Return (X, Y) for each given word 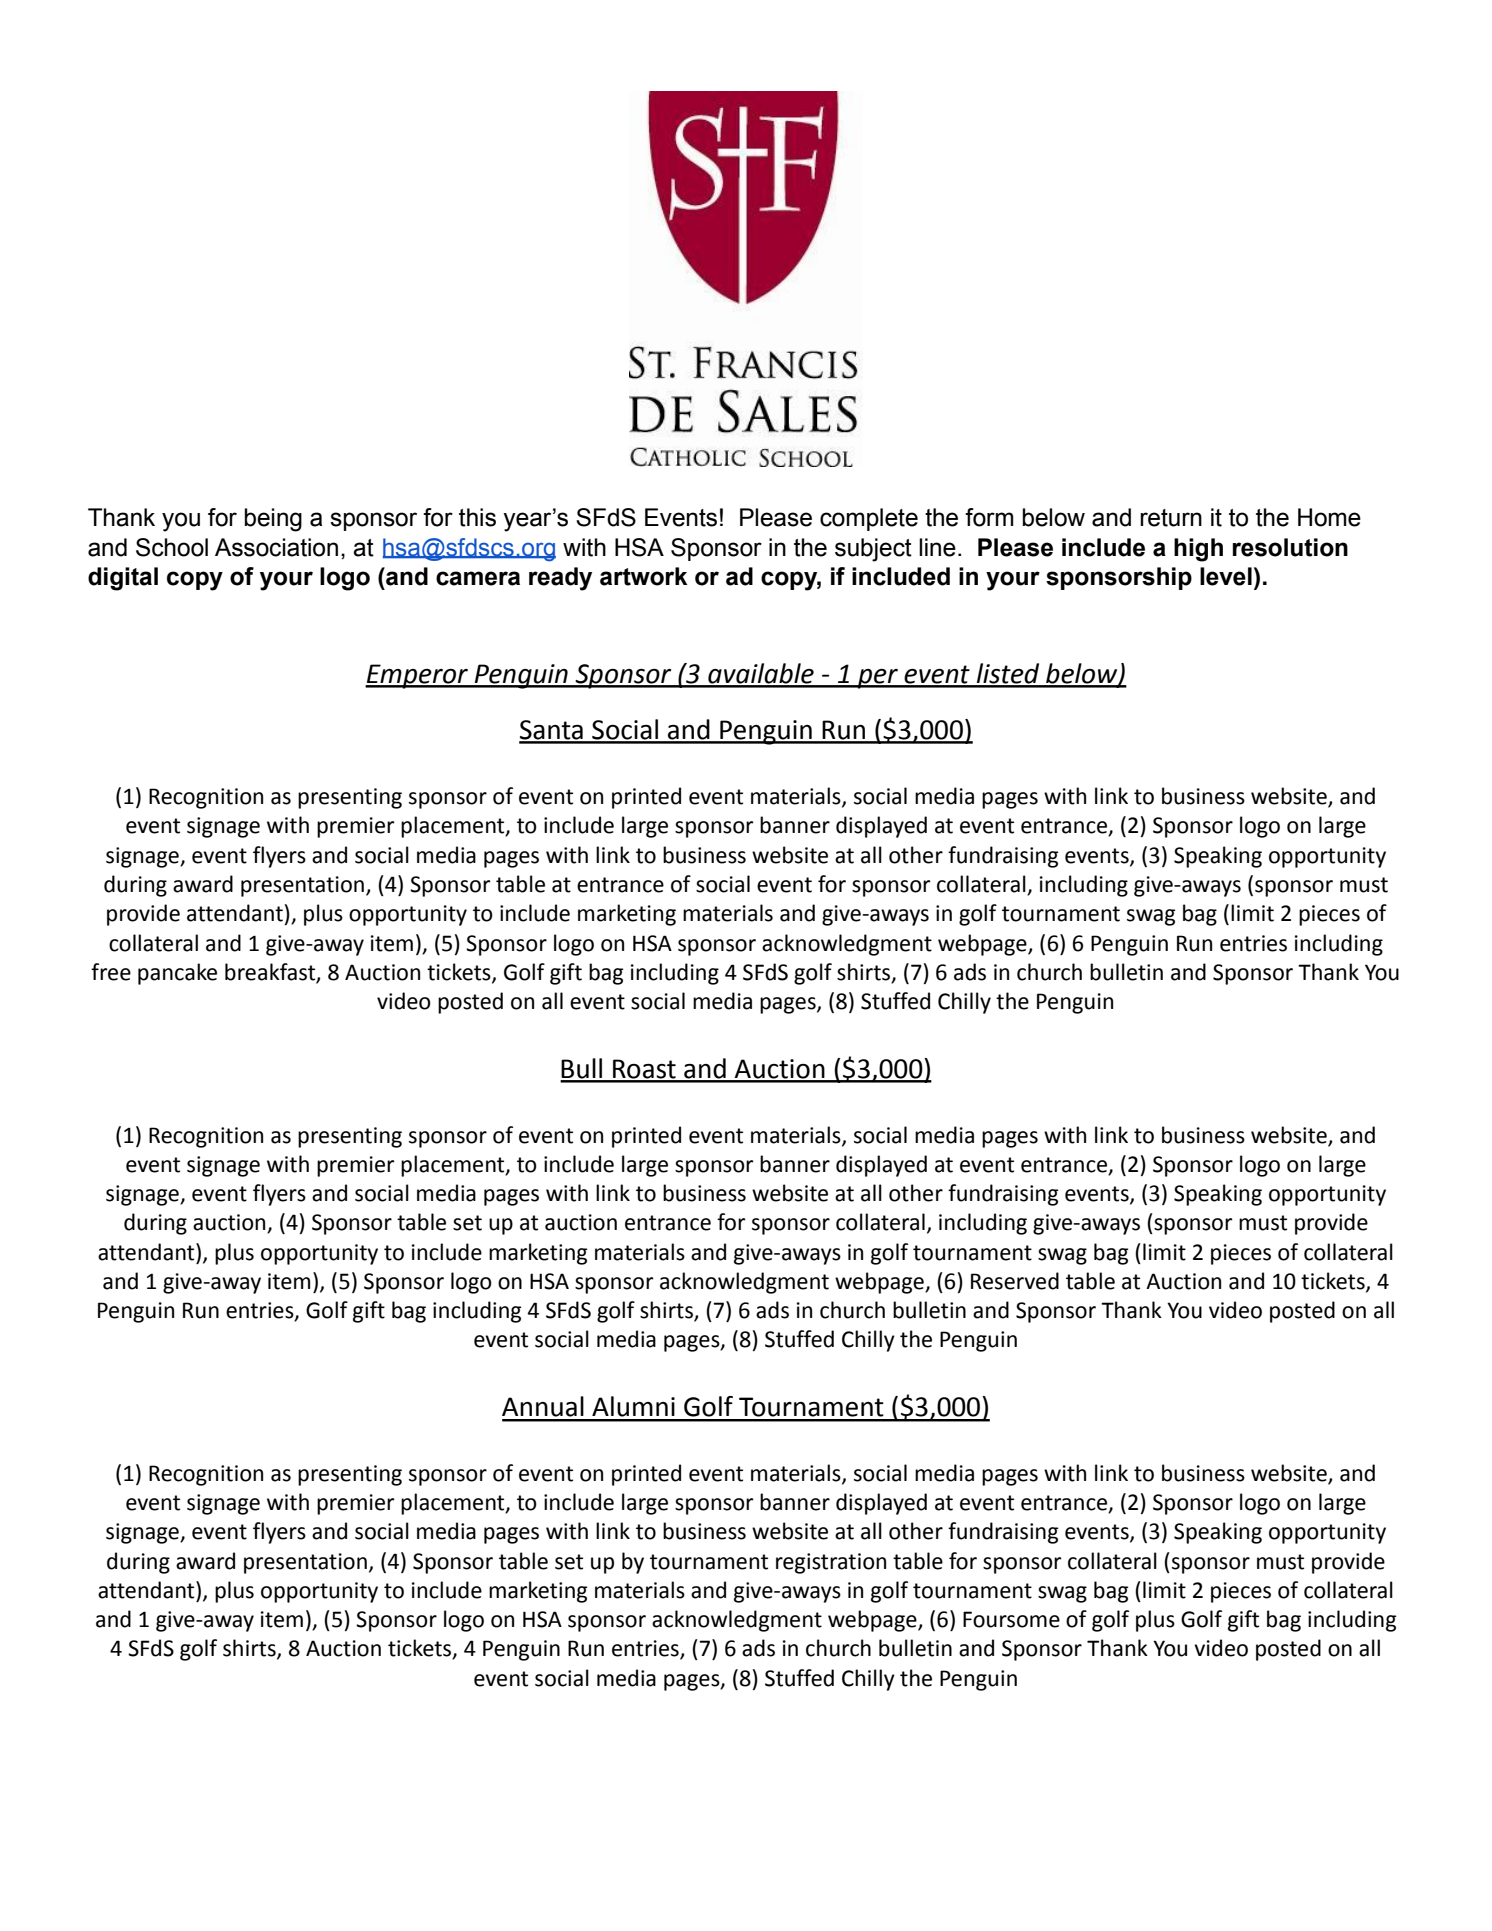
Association (276, 547)
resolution (1290, 547)
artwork (643, 576)
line (937, 547)
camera (478, 578)
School (172, 547)
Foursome (1011, 1619)
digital (123, 579)
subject (873, 550)
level (1226, 576)
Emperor (417, 676)
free (111, 972)
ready (560, 579)
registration (831, 1563)
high (1198, 550)
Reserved (1015, 1281)
